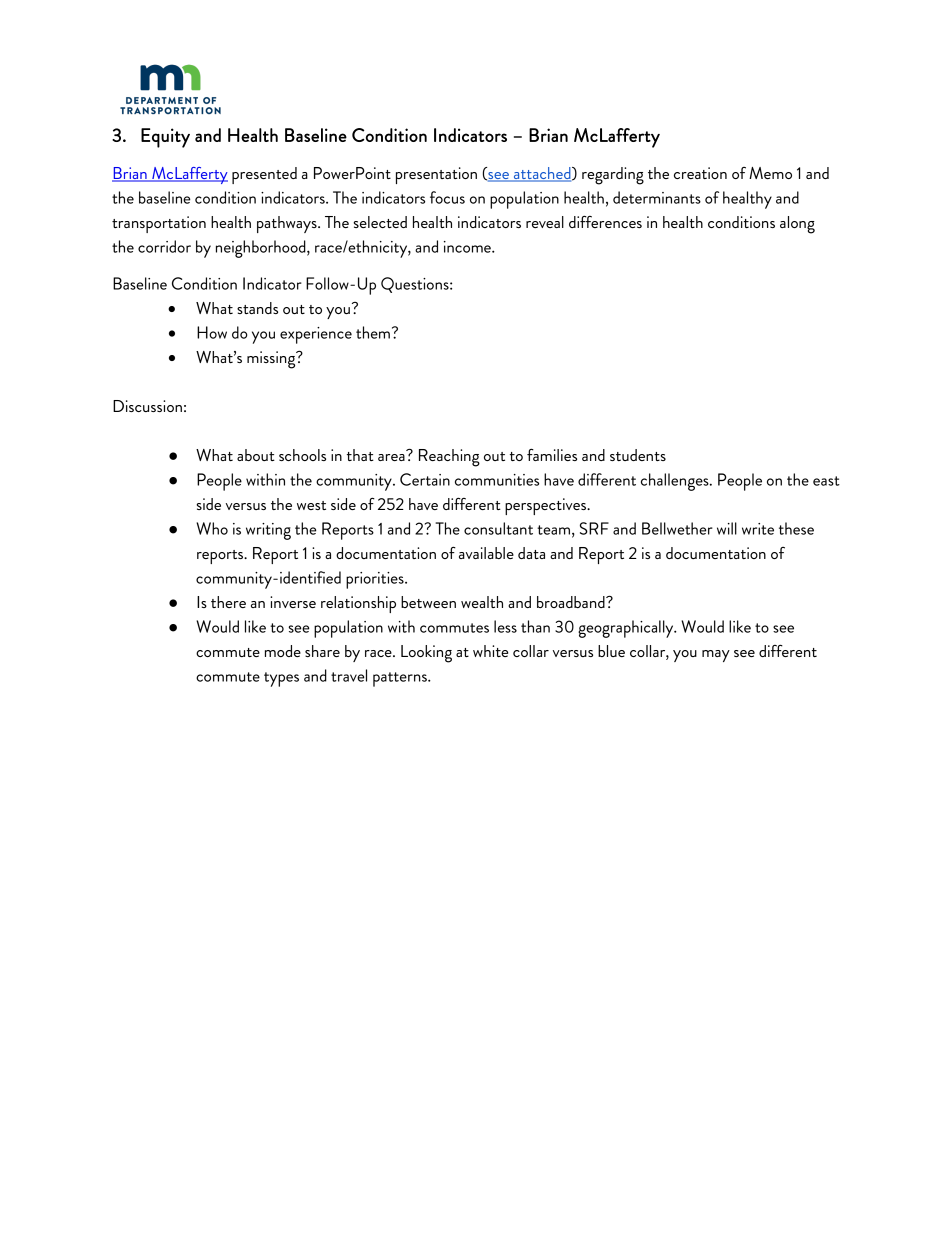  Describe the element at coordinates (373, 332) in the screenshot. I see `them` at that location.
